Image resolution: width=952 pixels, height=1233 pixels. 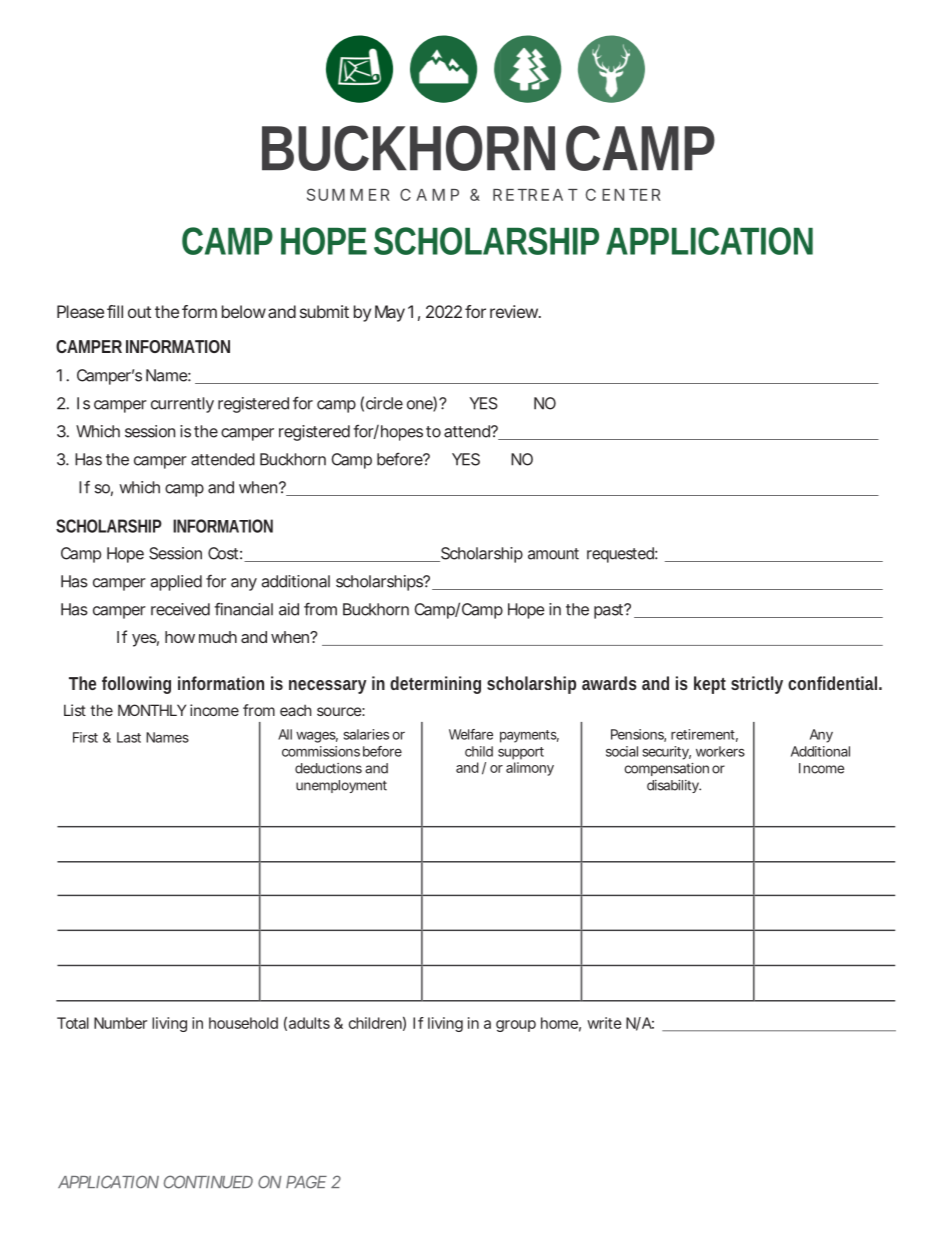 What do you see at coordinates (471, 734) in the screenshot?
I see `Welfare` at bounding box center [471, 734].
